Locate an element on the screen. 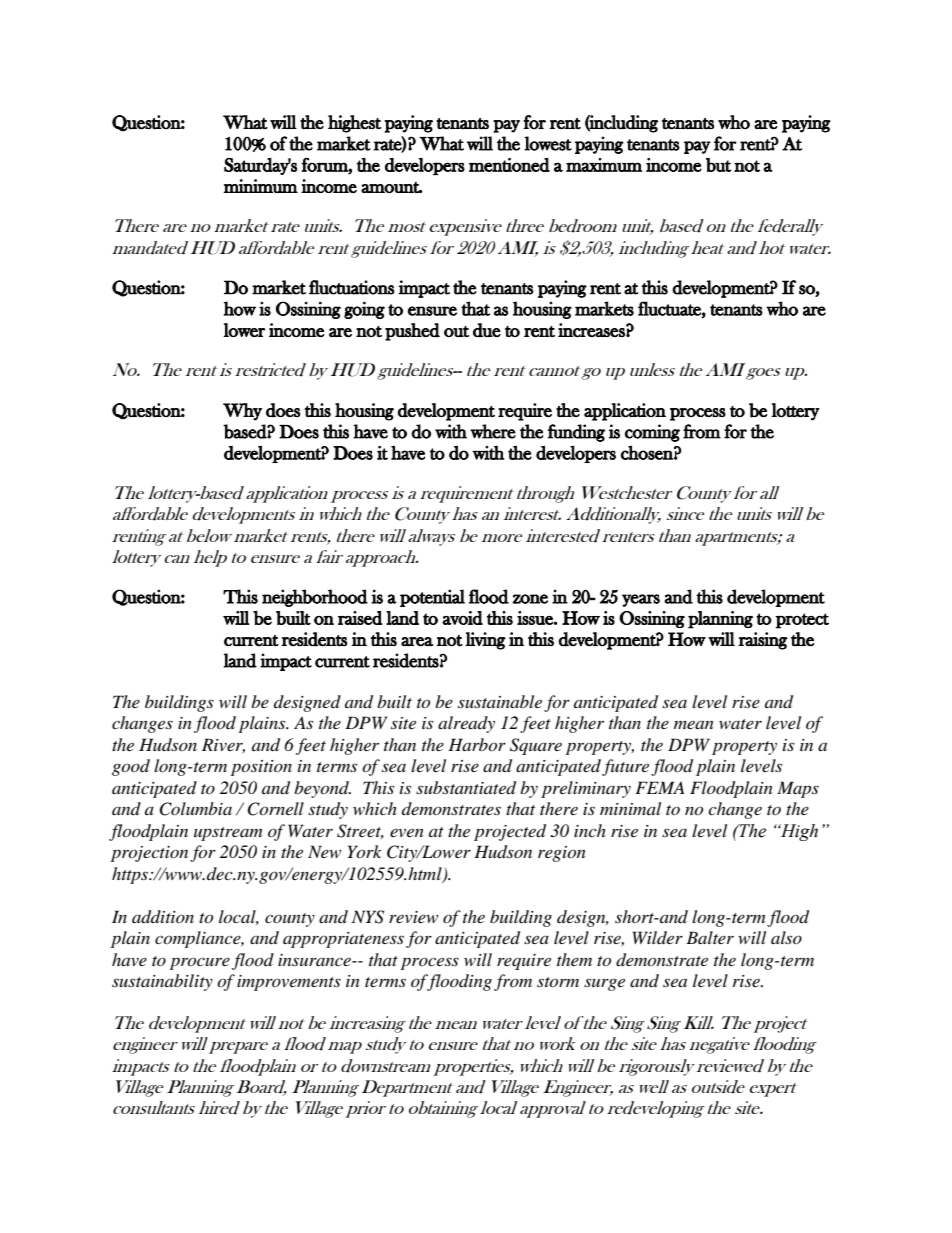 This screenshot has height=1233, width=952. protect is located at coordinates (802, 621).
